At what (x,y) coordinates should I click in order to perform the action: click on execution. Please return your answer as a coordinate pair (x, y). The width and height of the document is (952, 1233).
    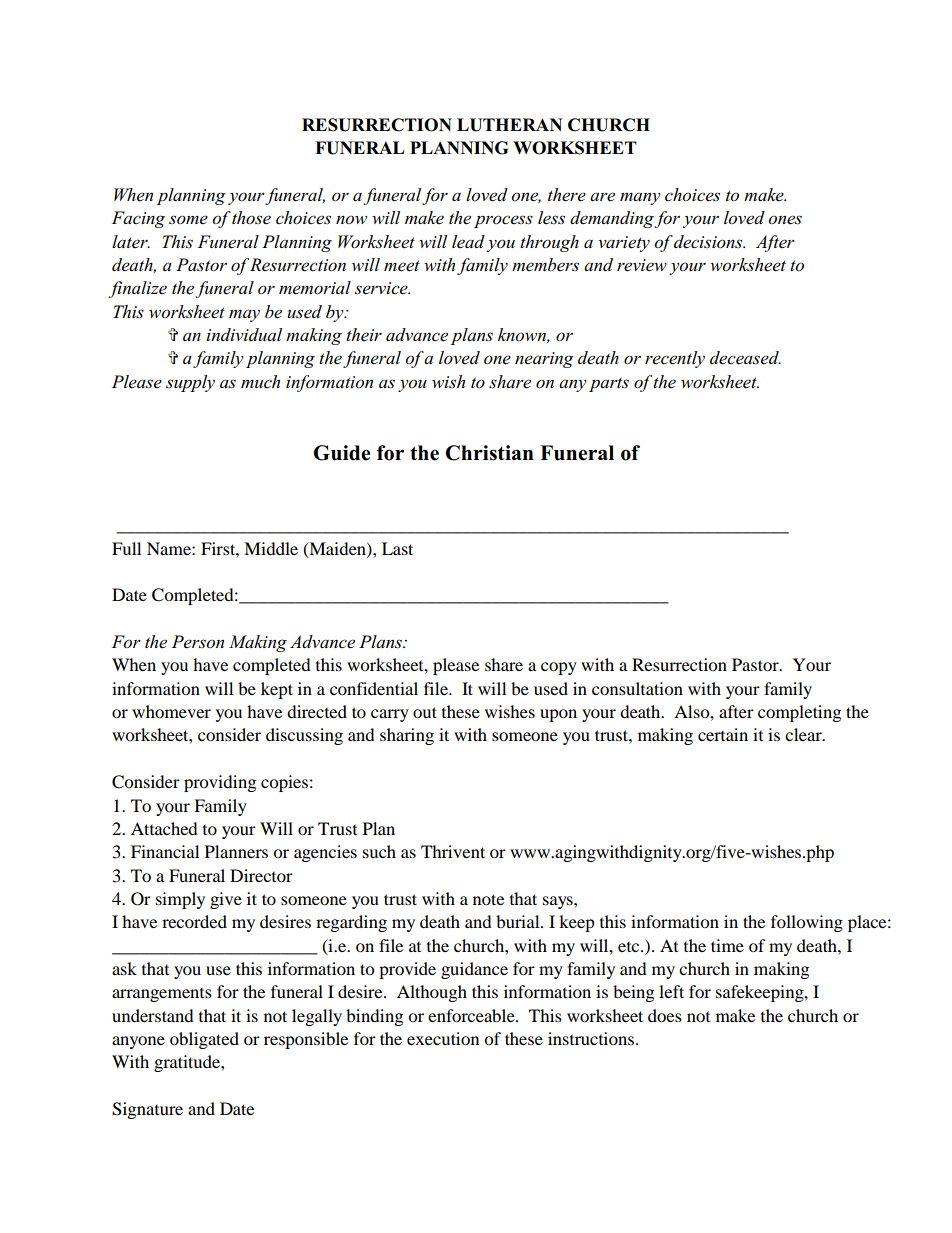
    Looking at the image, I should click on (443, 1038).
